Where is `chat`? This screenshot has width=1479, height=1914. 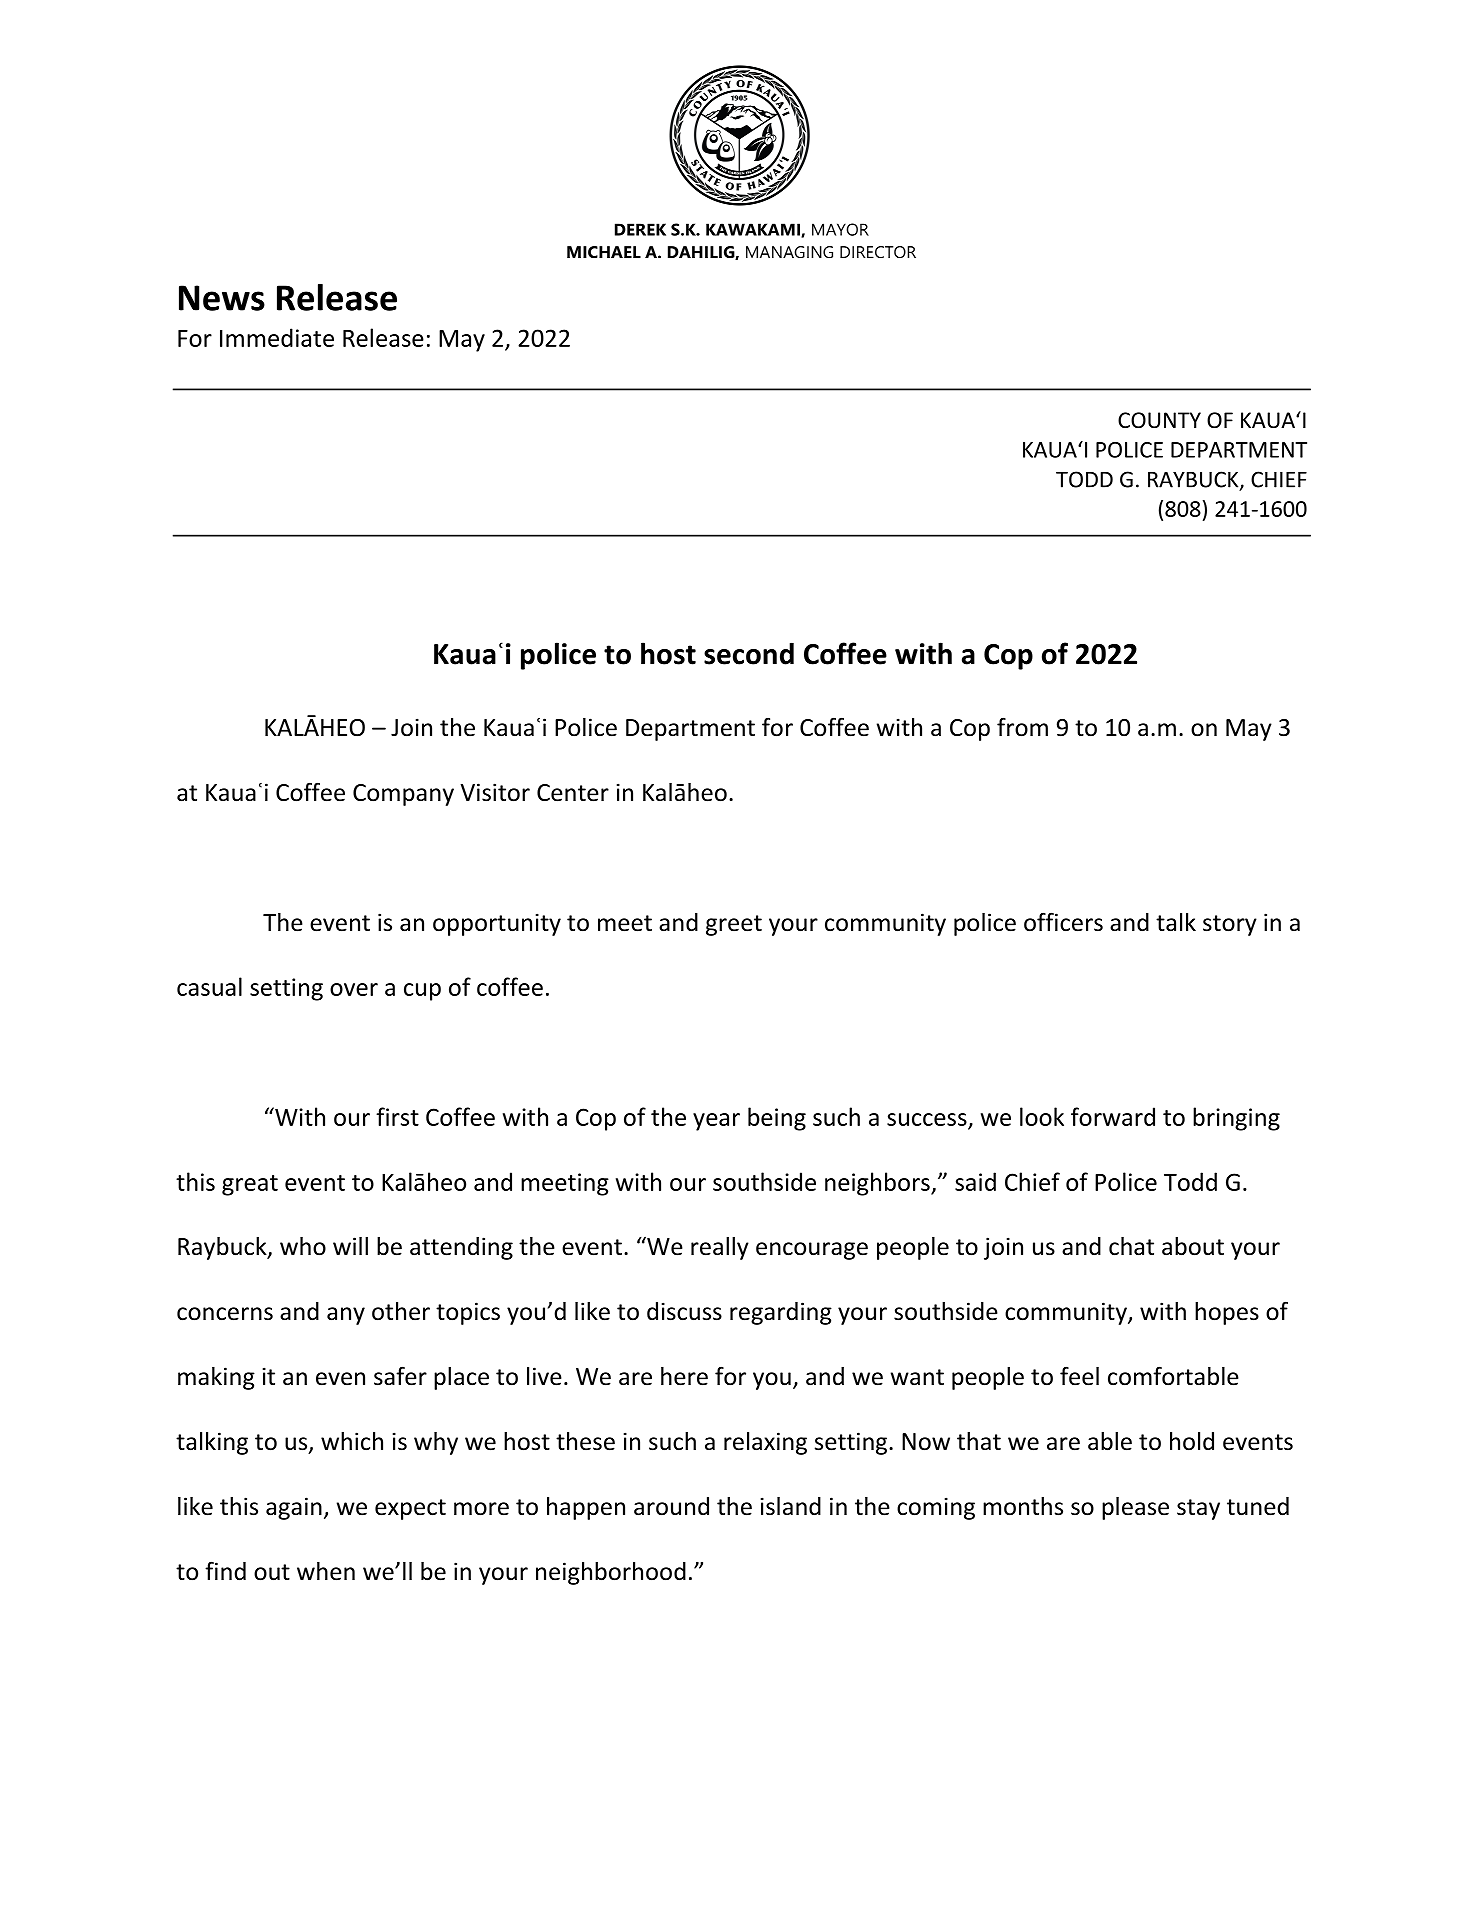 chat is located at coordinates (1131, 1246).
